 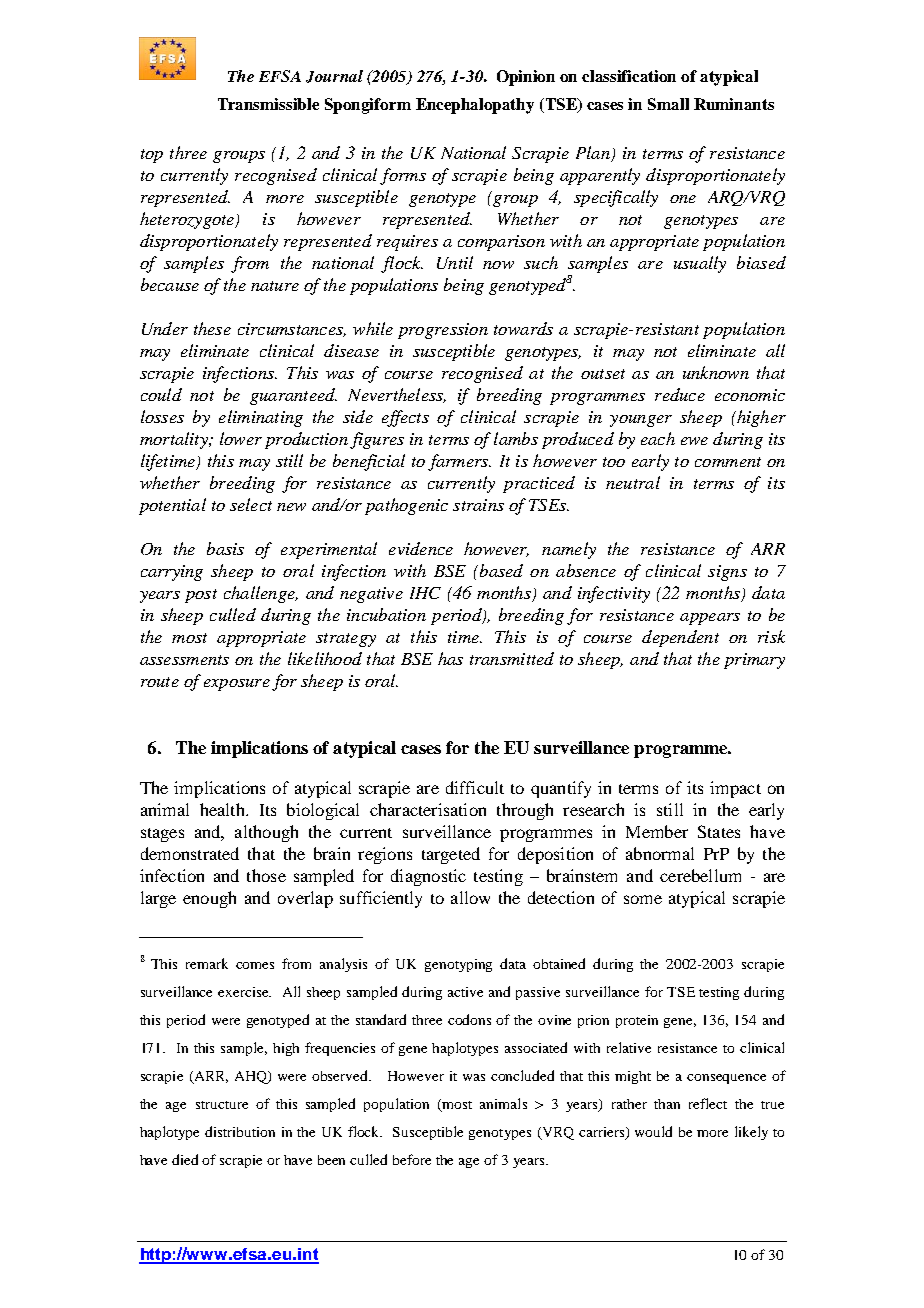 I want to click on distribution, so click(x=240, y=1131).
